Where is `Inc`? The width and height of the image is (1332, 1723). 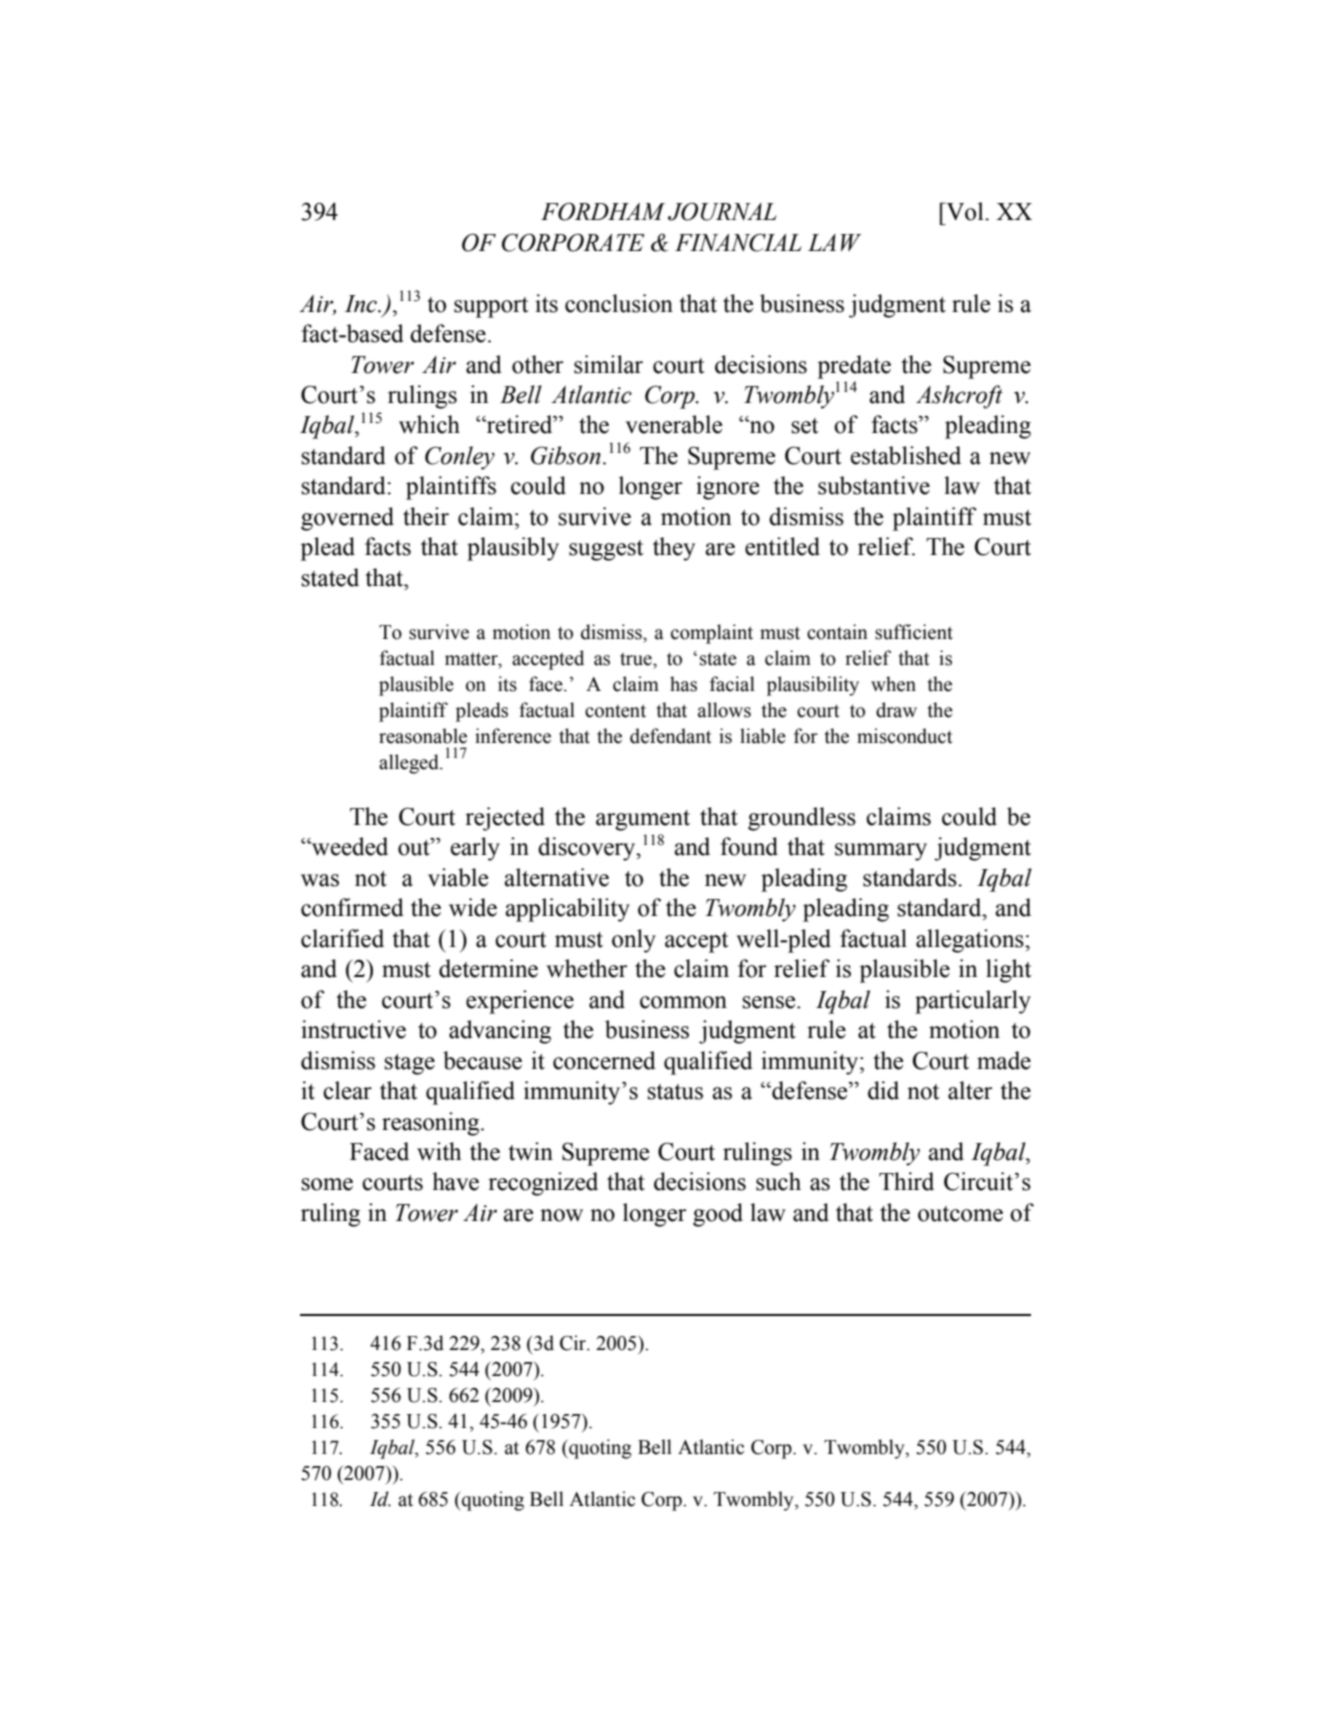 Inc is located at coordinates (362, 304).
